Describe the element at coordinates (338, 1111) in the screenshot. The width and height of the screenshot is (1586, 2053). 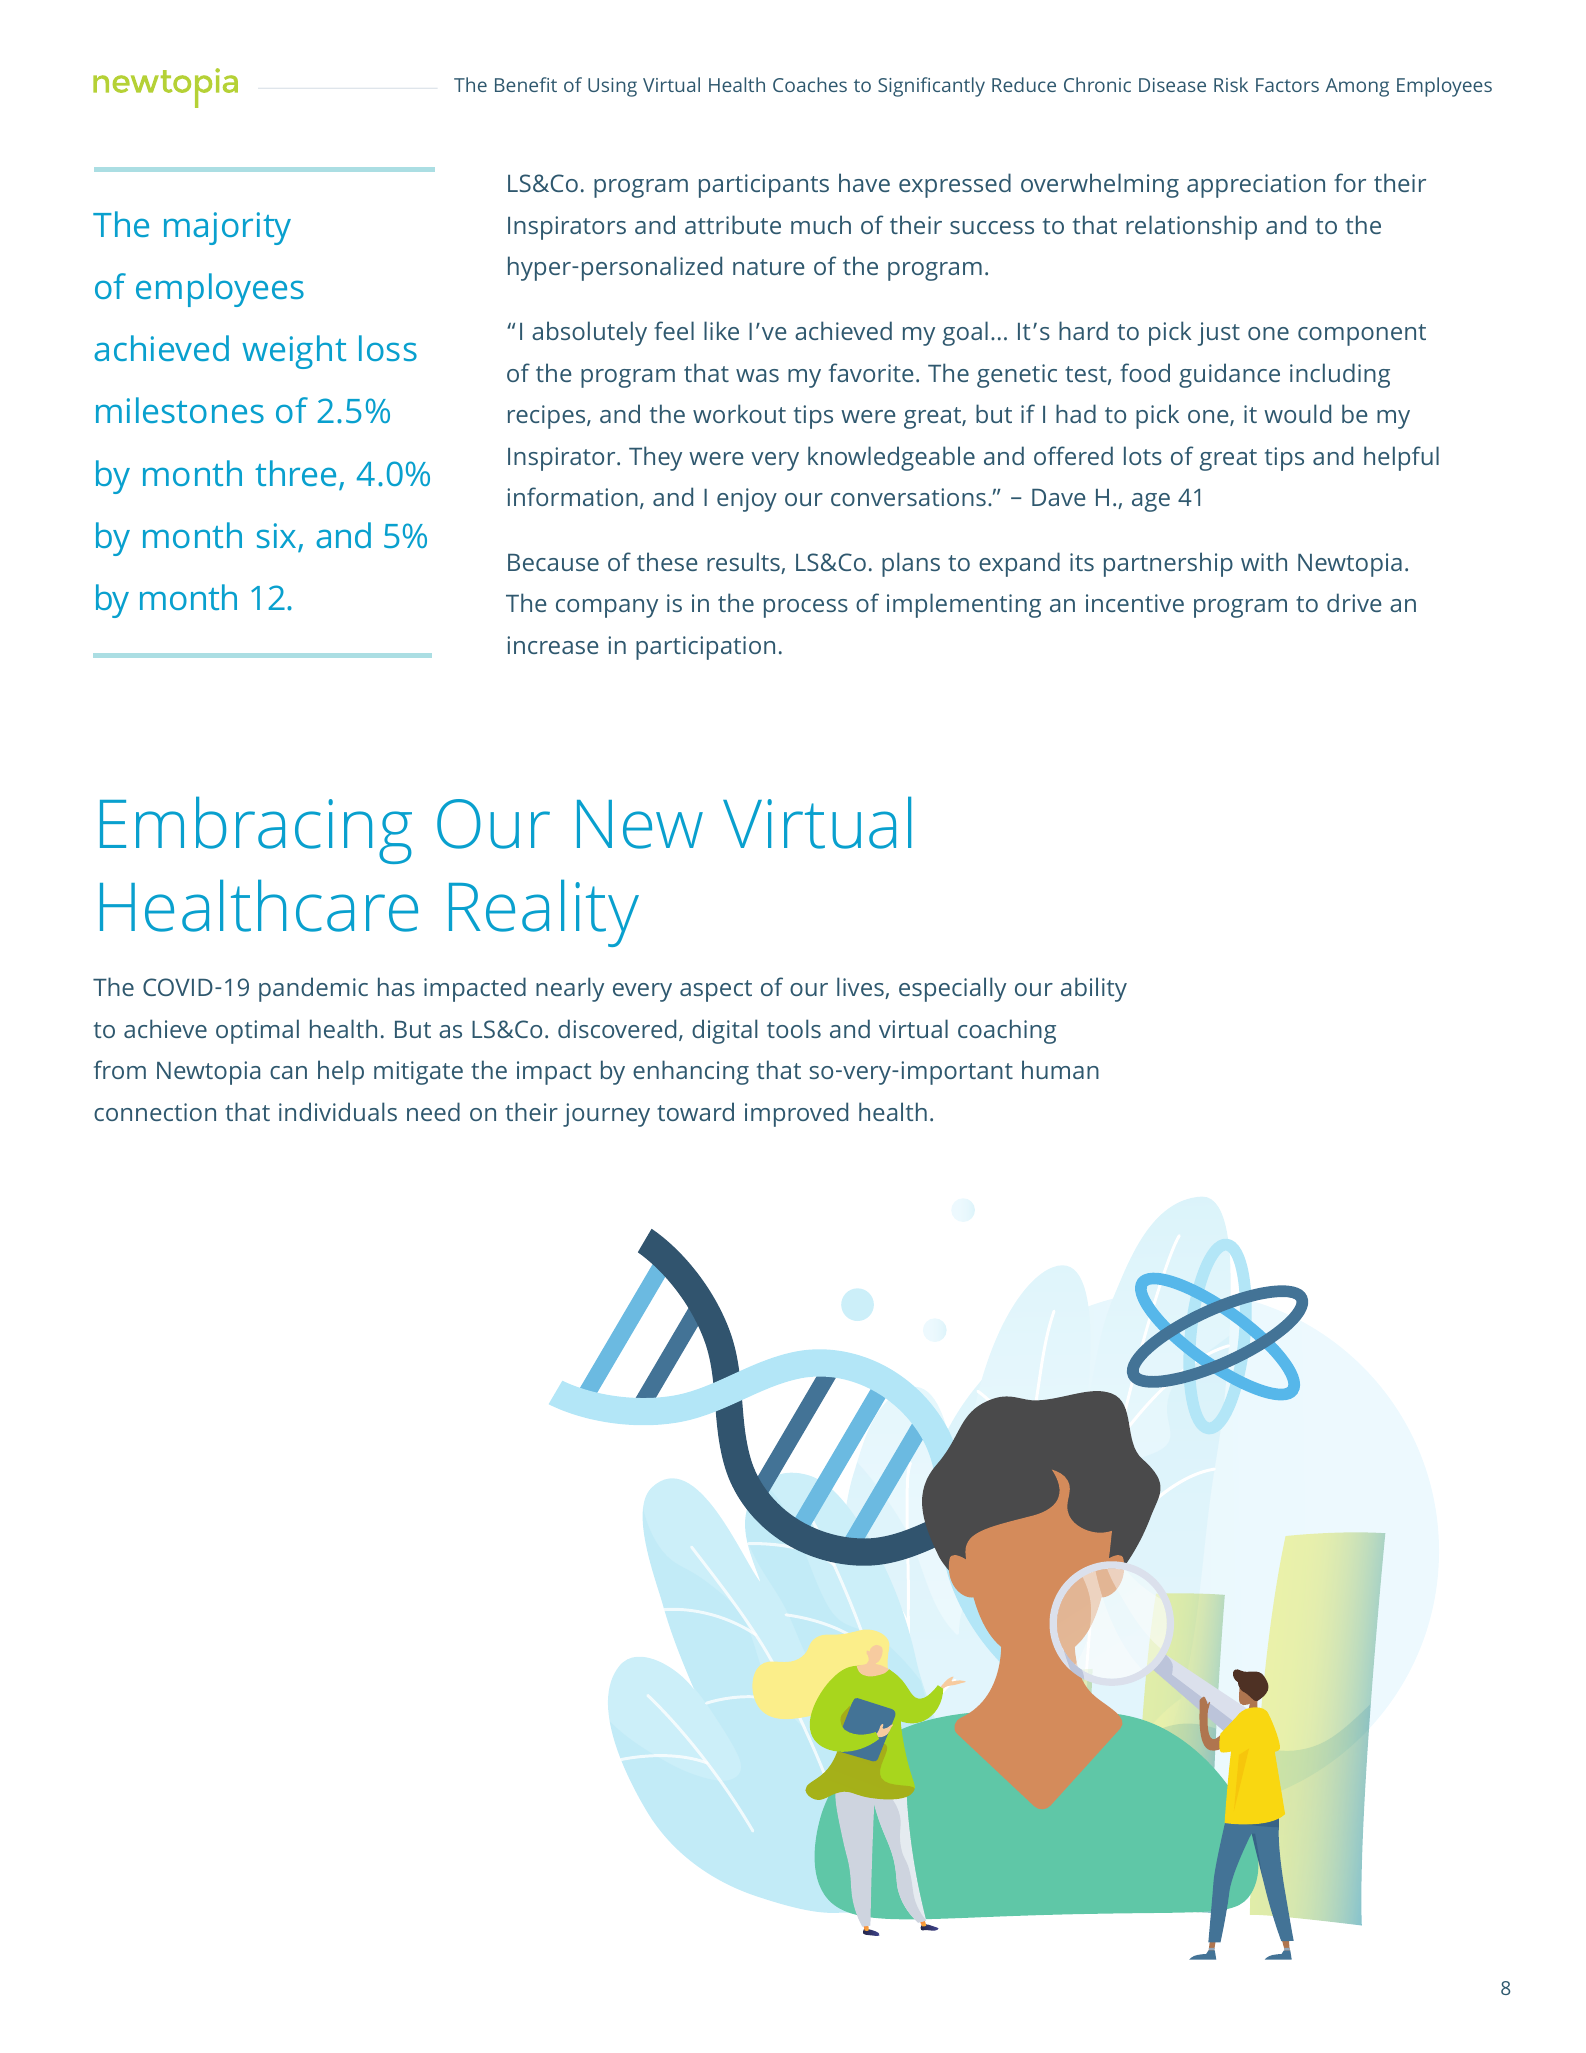
I see `individuals` at that location.
